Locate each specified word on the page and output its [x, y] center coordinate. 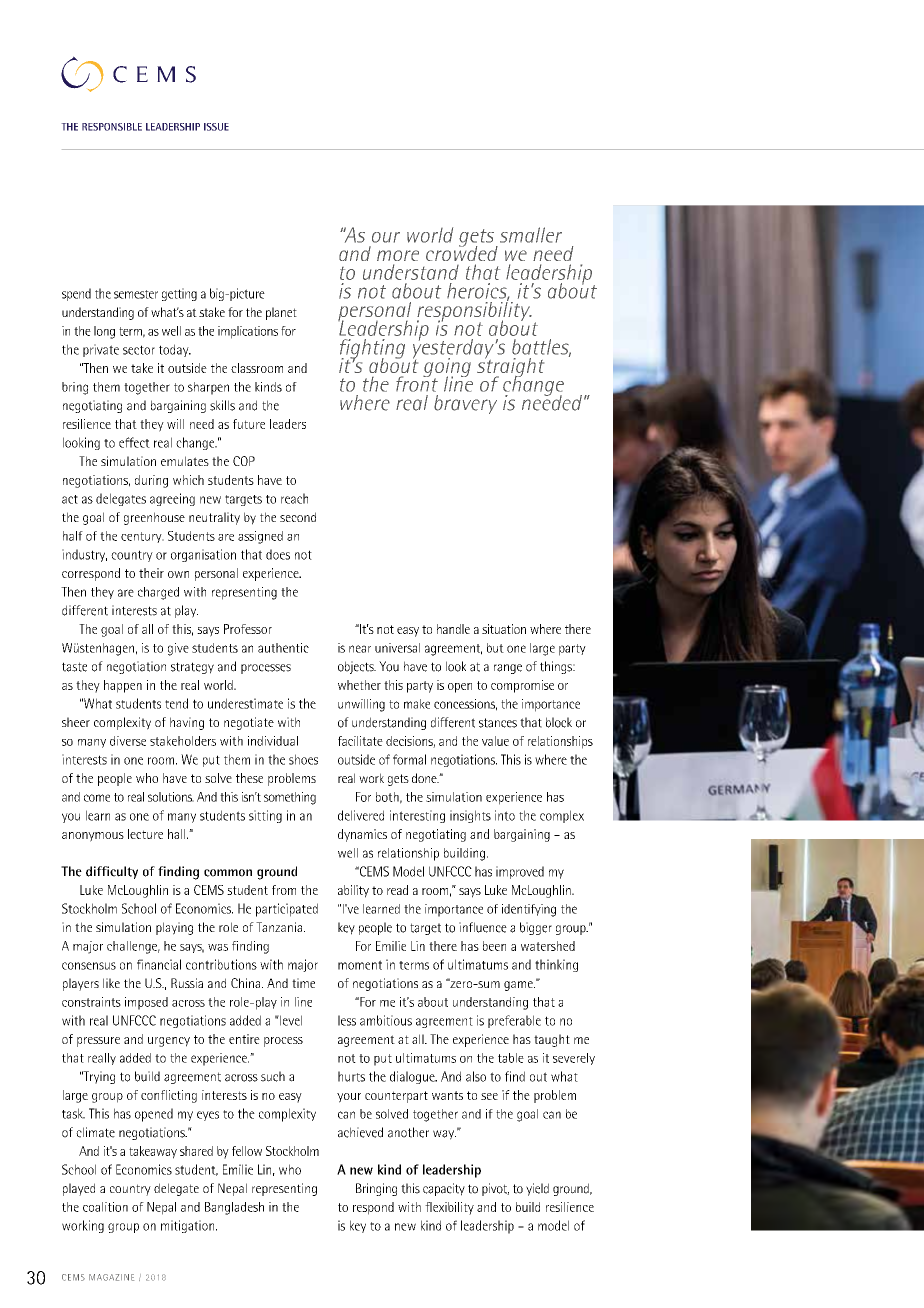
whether [359, 685]
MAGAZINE [111, 1277]
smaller [531, 235]
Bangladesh [234, 1208]
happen [123, 686]
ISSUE [216, 127]
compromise [522, 686]
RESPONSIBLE [112, 127]
